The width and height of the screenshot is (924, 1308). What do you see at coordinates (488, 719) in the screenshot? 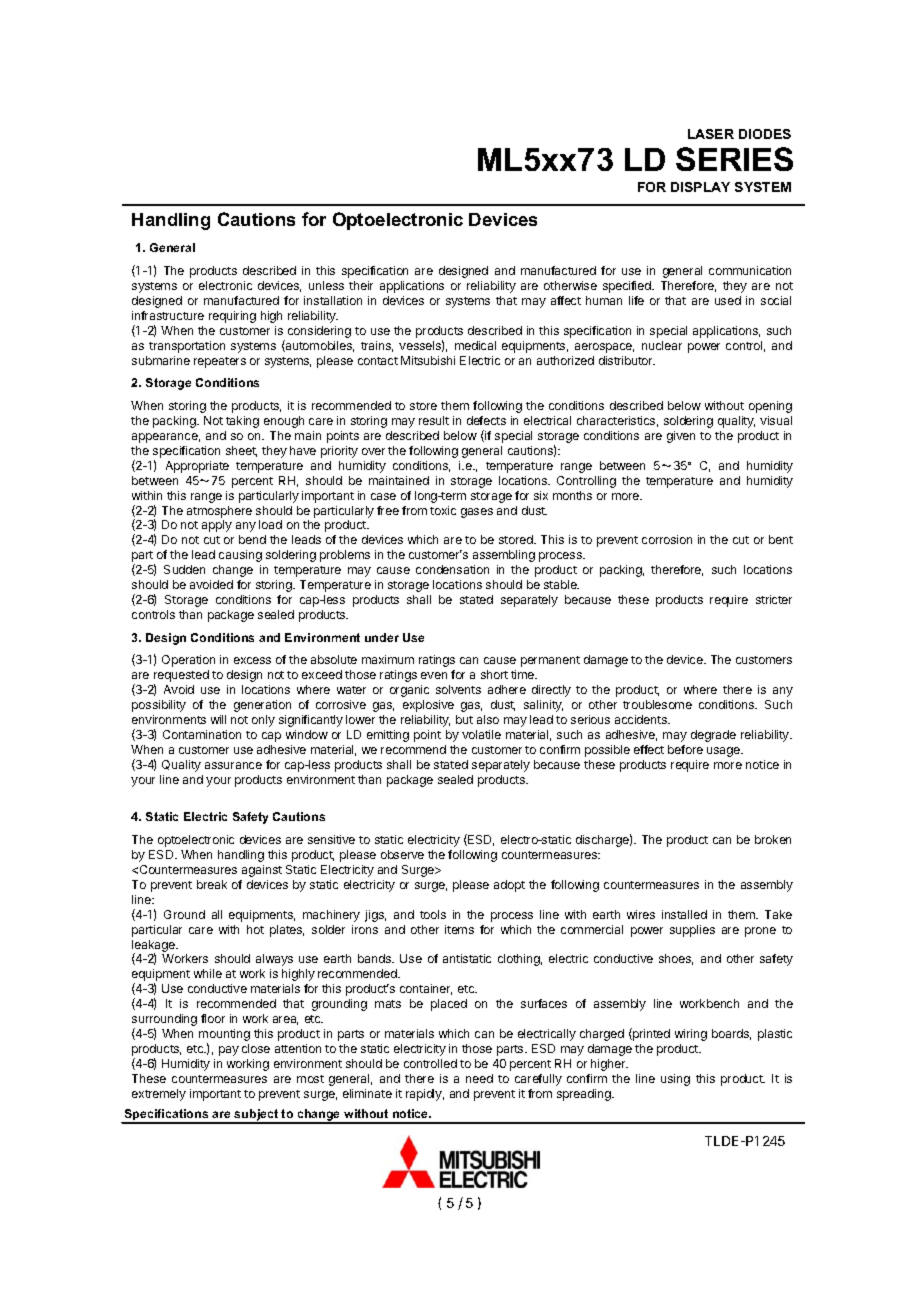
I see `also` at bounding box center [488, 719].
